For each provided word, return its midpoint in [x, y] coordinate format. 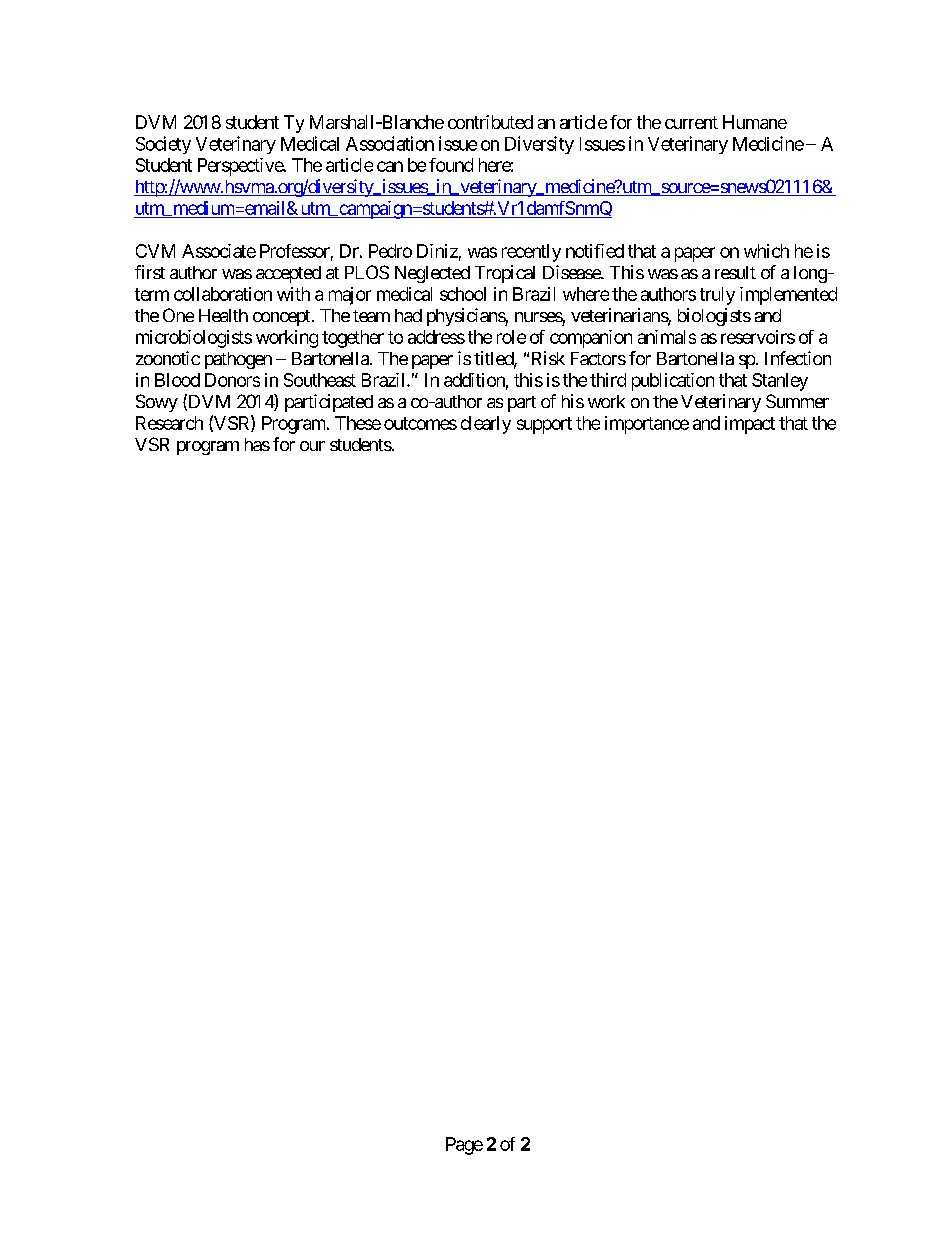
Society [163, 145]
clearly [486, 425]
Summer [797, 401]
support [544, 425]
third [608, 380]
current [691, 122]
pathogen [238, 360]
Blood [177, 380]
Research [169, 423]
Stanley [780, 382]
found [451, 165]
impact [750, 425]
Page [464, 1146]
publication [673, 382]
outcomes [420, 423]
